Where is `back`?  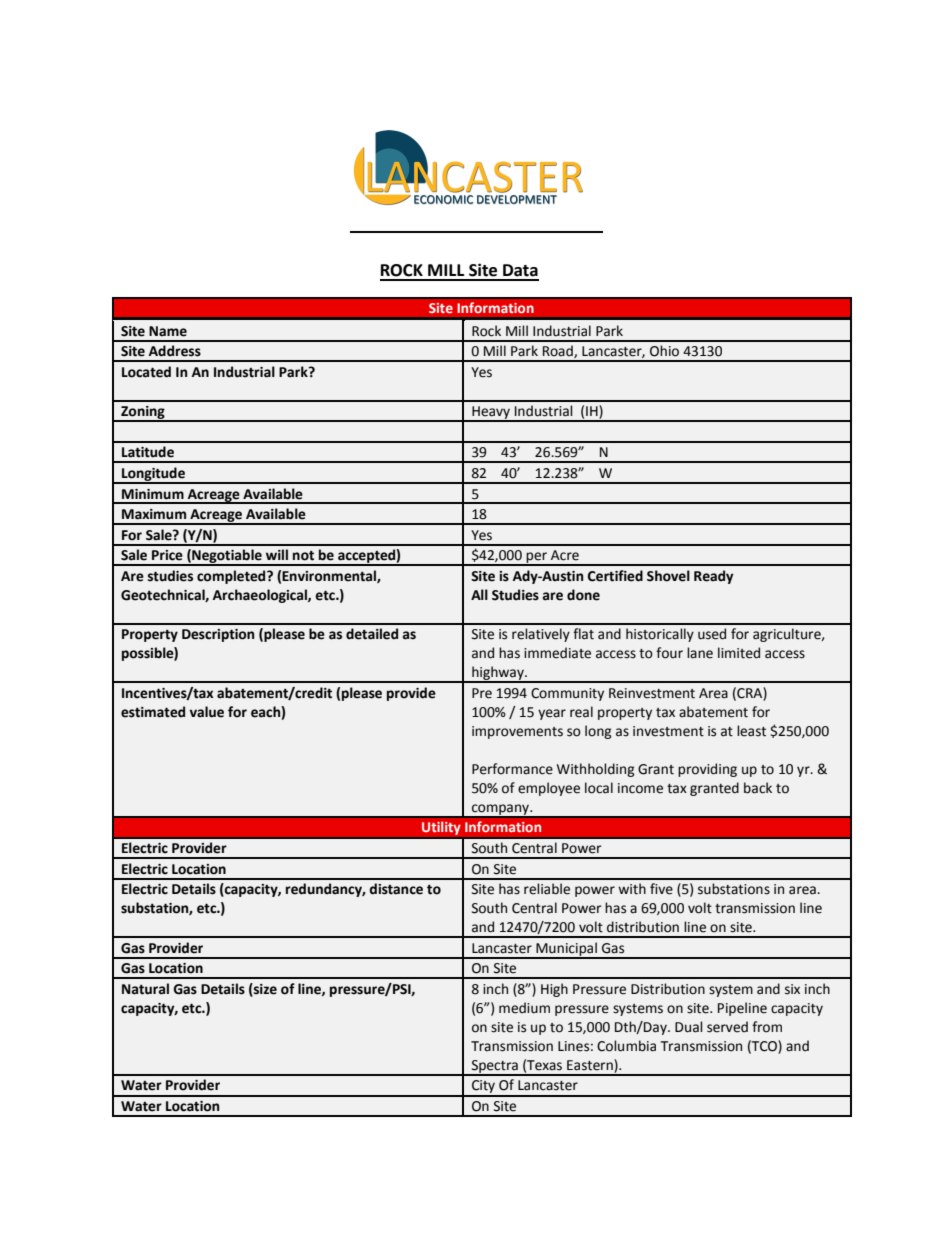
back is located at coordinates (758, 788).
